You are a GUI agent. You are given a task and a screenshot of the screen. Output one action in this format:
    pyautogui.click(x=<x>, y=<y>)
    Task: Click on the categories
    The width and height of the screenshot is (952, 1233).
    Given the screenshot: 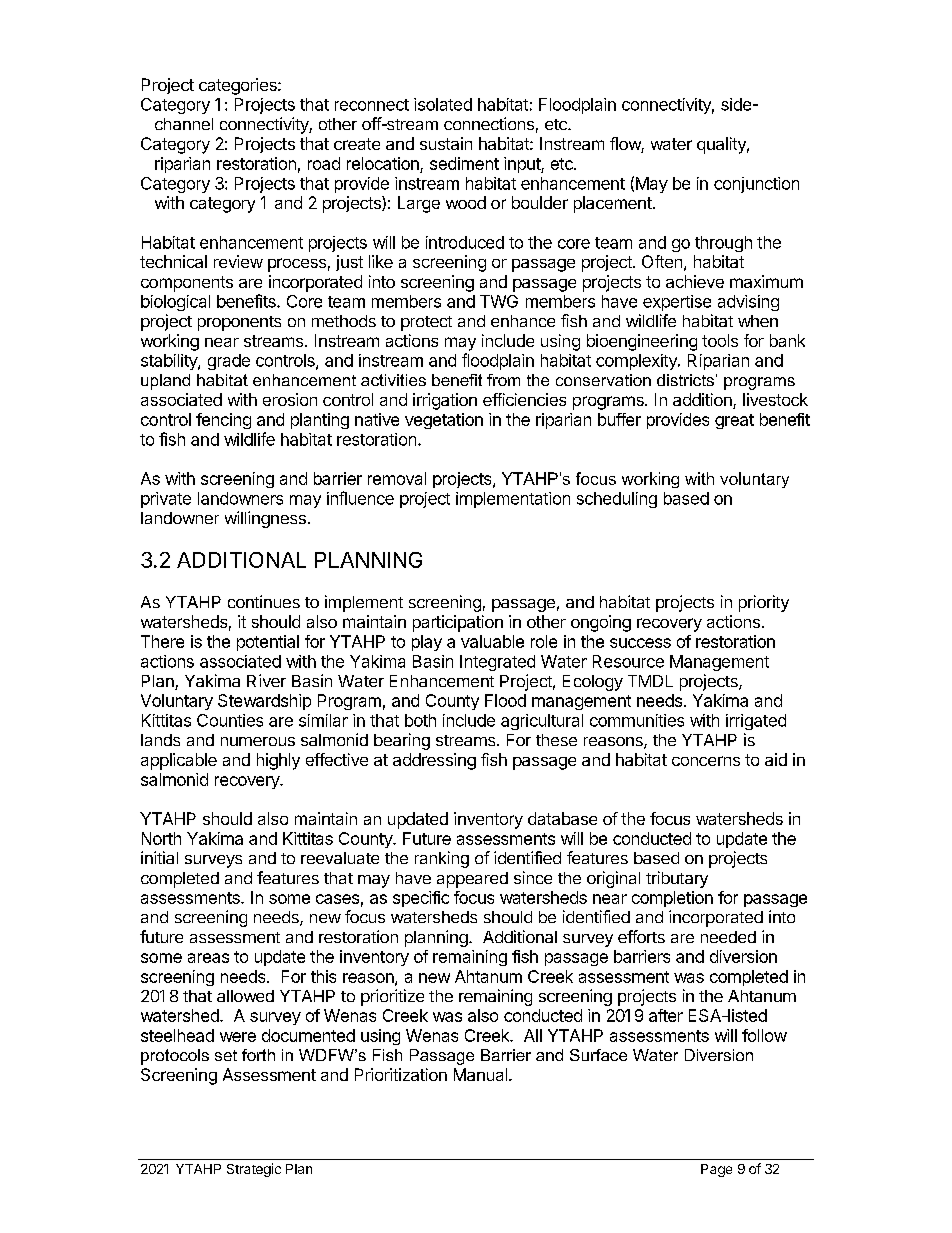 What is the action you would take?
    pyautogui.click(x=239, y=86)
